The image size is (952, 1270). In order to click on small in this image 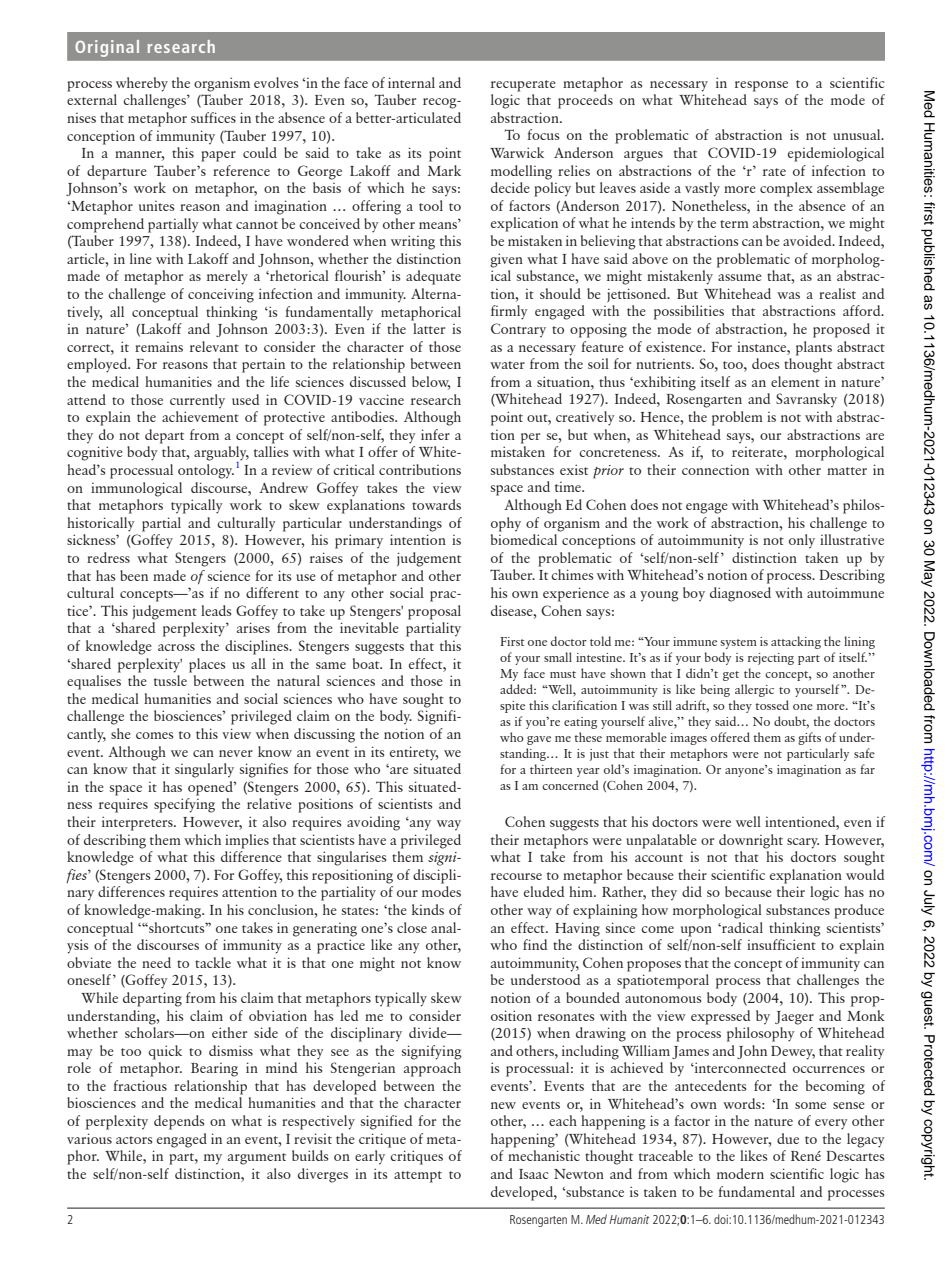, I will do `click(558, 657)`.
